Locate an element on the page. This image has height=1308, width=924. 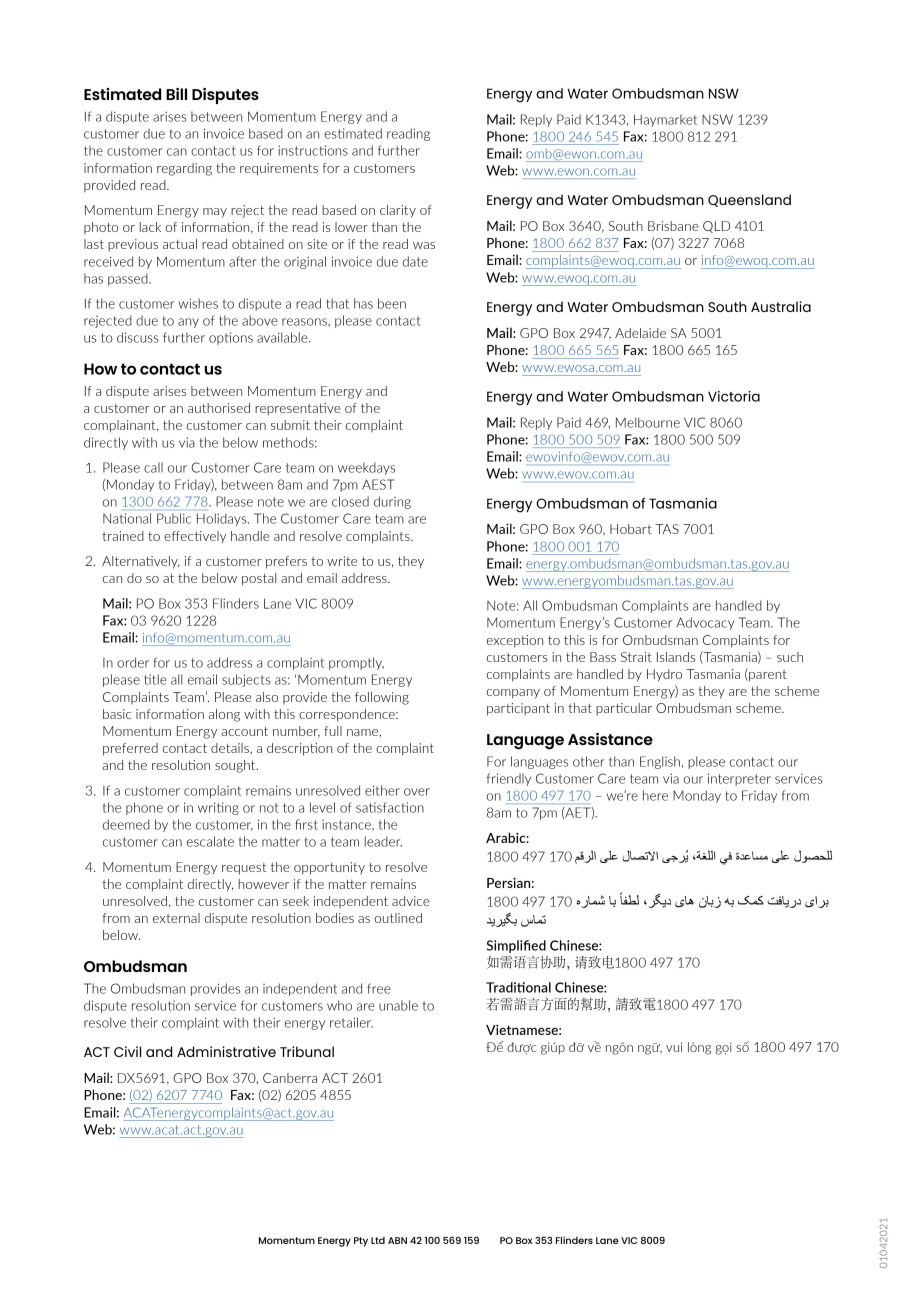
Pty is located at coordinates (361, 1242).
